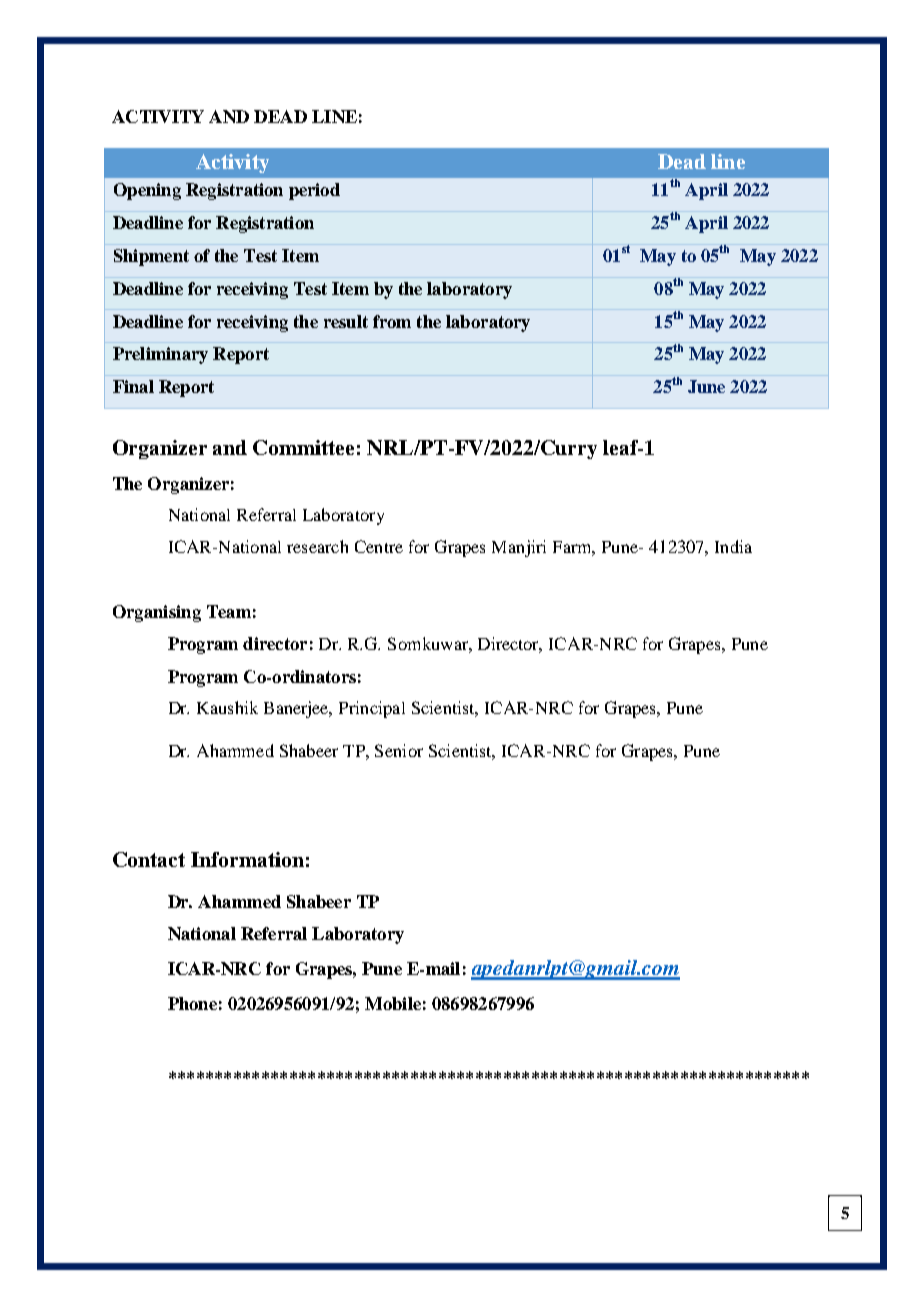 The height and width of the image is (1307, 924). Describe the element at coordinates (379, 546) in the image. I see `Centre` at that location.
